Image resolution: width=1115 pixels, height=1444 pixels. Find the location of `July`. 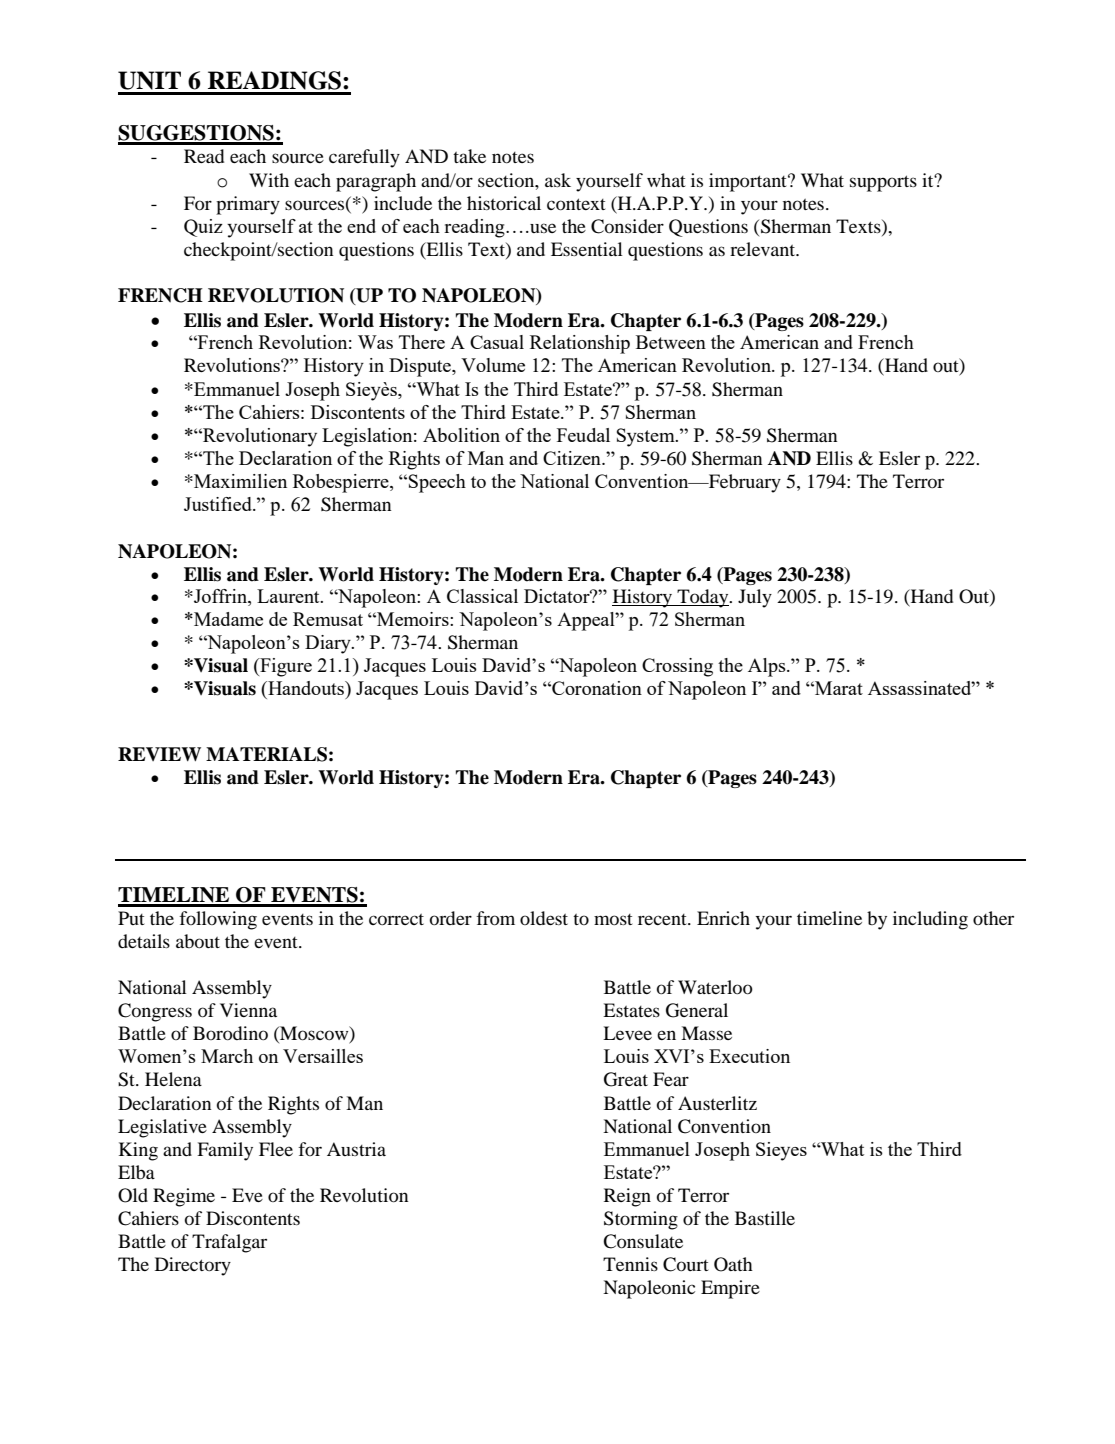

July is located at coordinates (755, 598).
